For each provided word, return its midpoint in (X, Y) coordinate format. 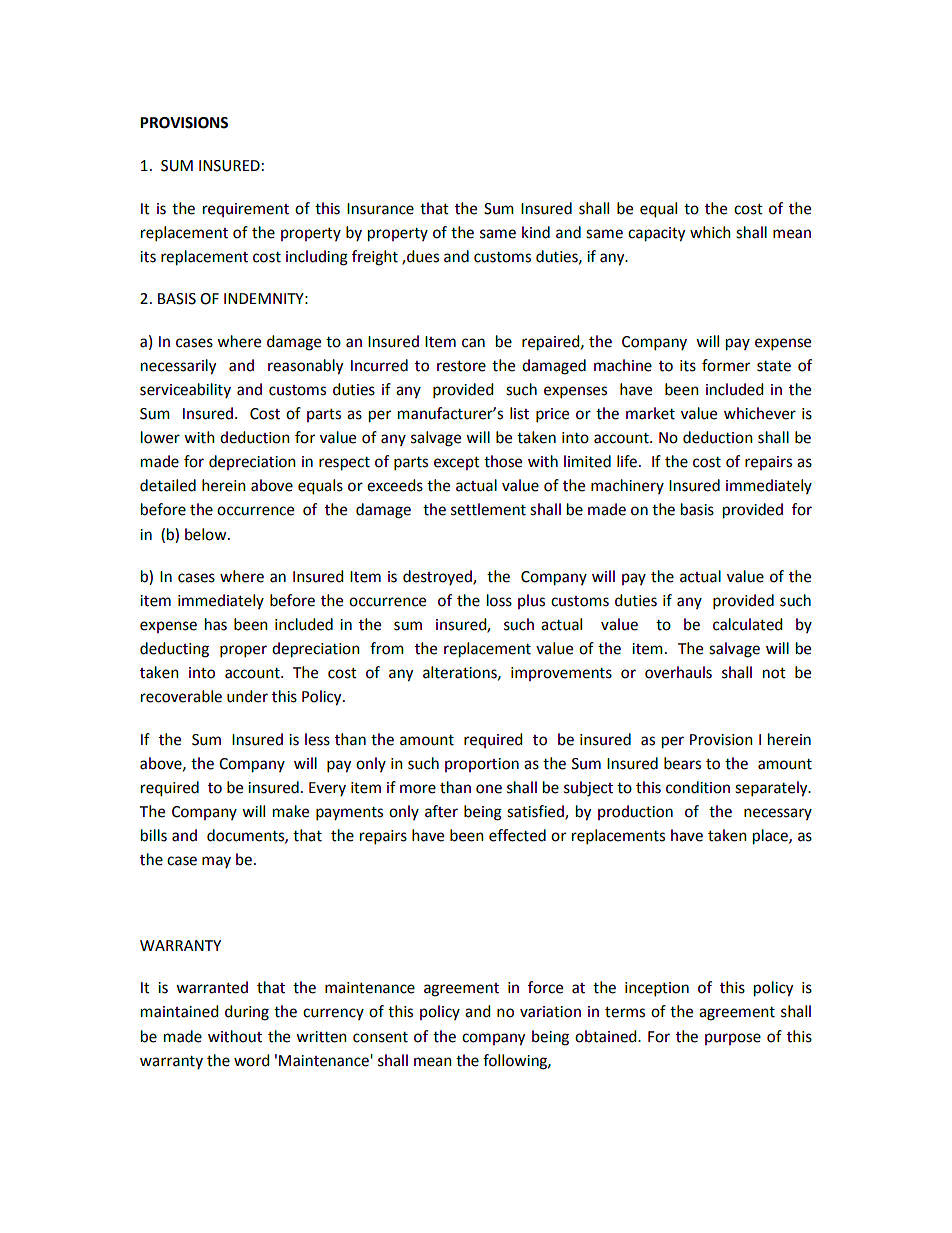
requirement (246, 210)
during (247, 1013)
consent (380, 1037)
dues (423, 256)
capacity (656, 234)
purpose (733, 1039)
